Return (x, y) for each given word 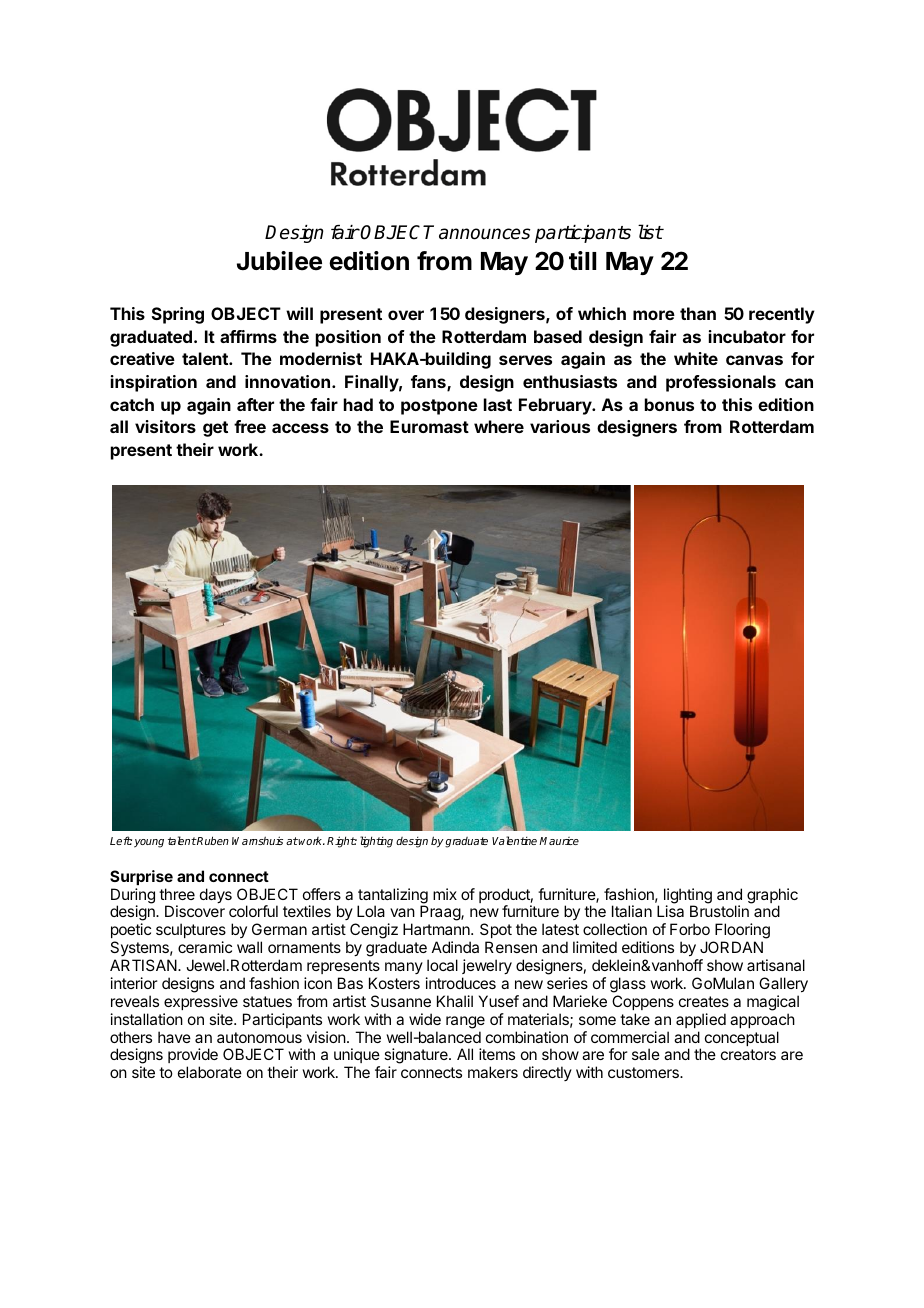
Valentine (516, 840)
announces (485, 234)
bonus (669, 404)
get (215, 429)
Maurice (559, 841)
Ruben (212, 840)
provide (193, 1057)
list (650, 232)
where (499, 426)
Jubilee (279, 261)
